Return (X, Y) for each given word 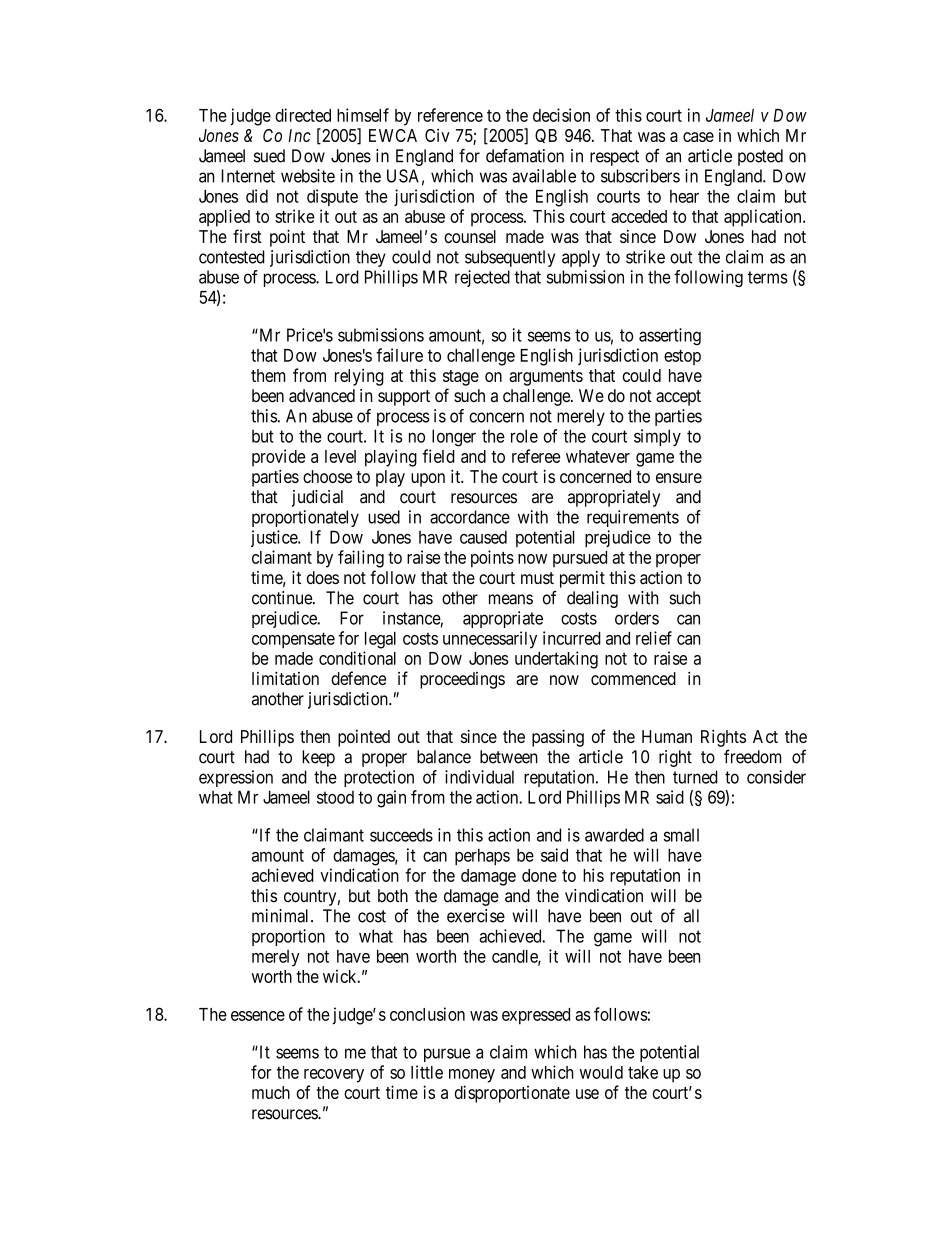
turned (695, 777)
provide (278, 458)
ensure (679, 478)
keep (318, 758)
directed (303, 115)
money (472, 1076)
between (509, 757)
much (271, 1092)
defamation (525, 156)
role (524, 436)
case (698, 137)
